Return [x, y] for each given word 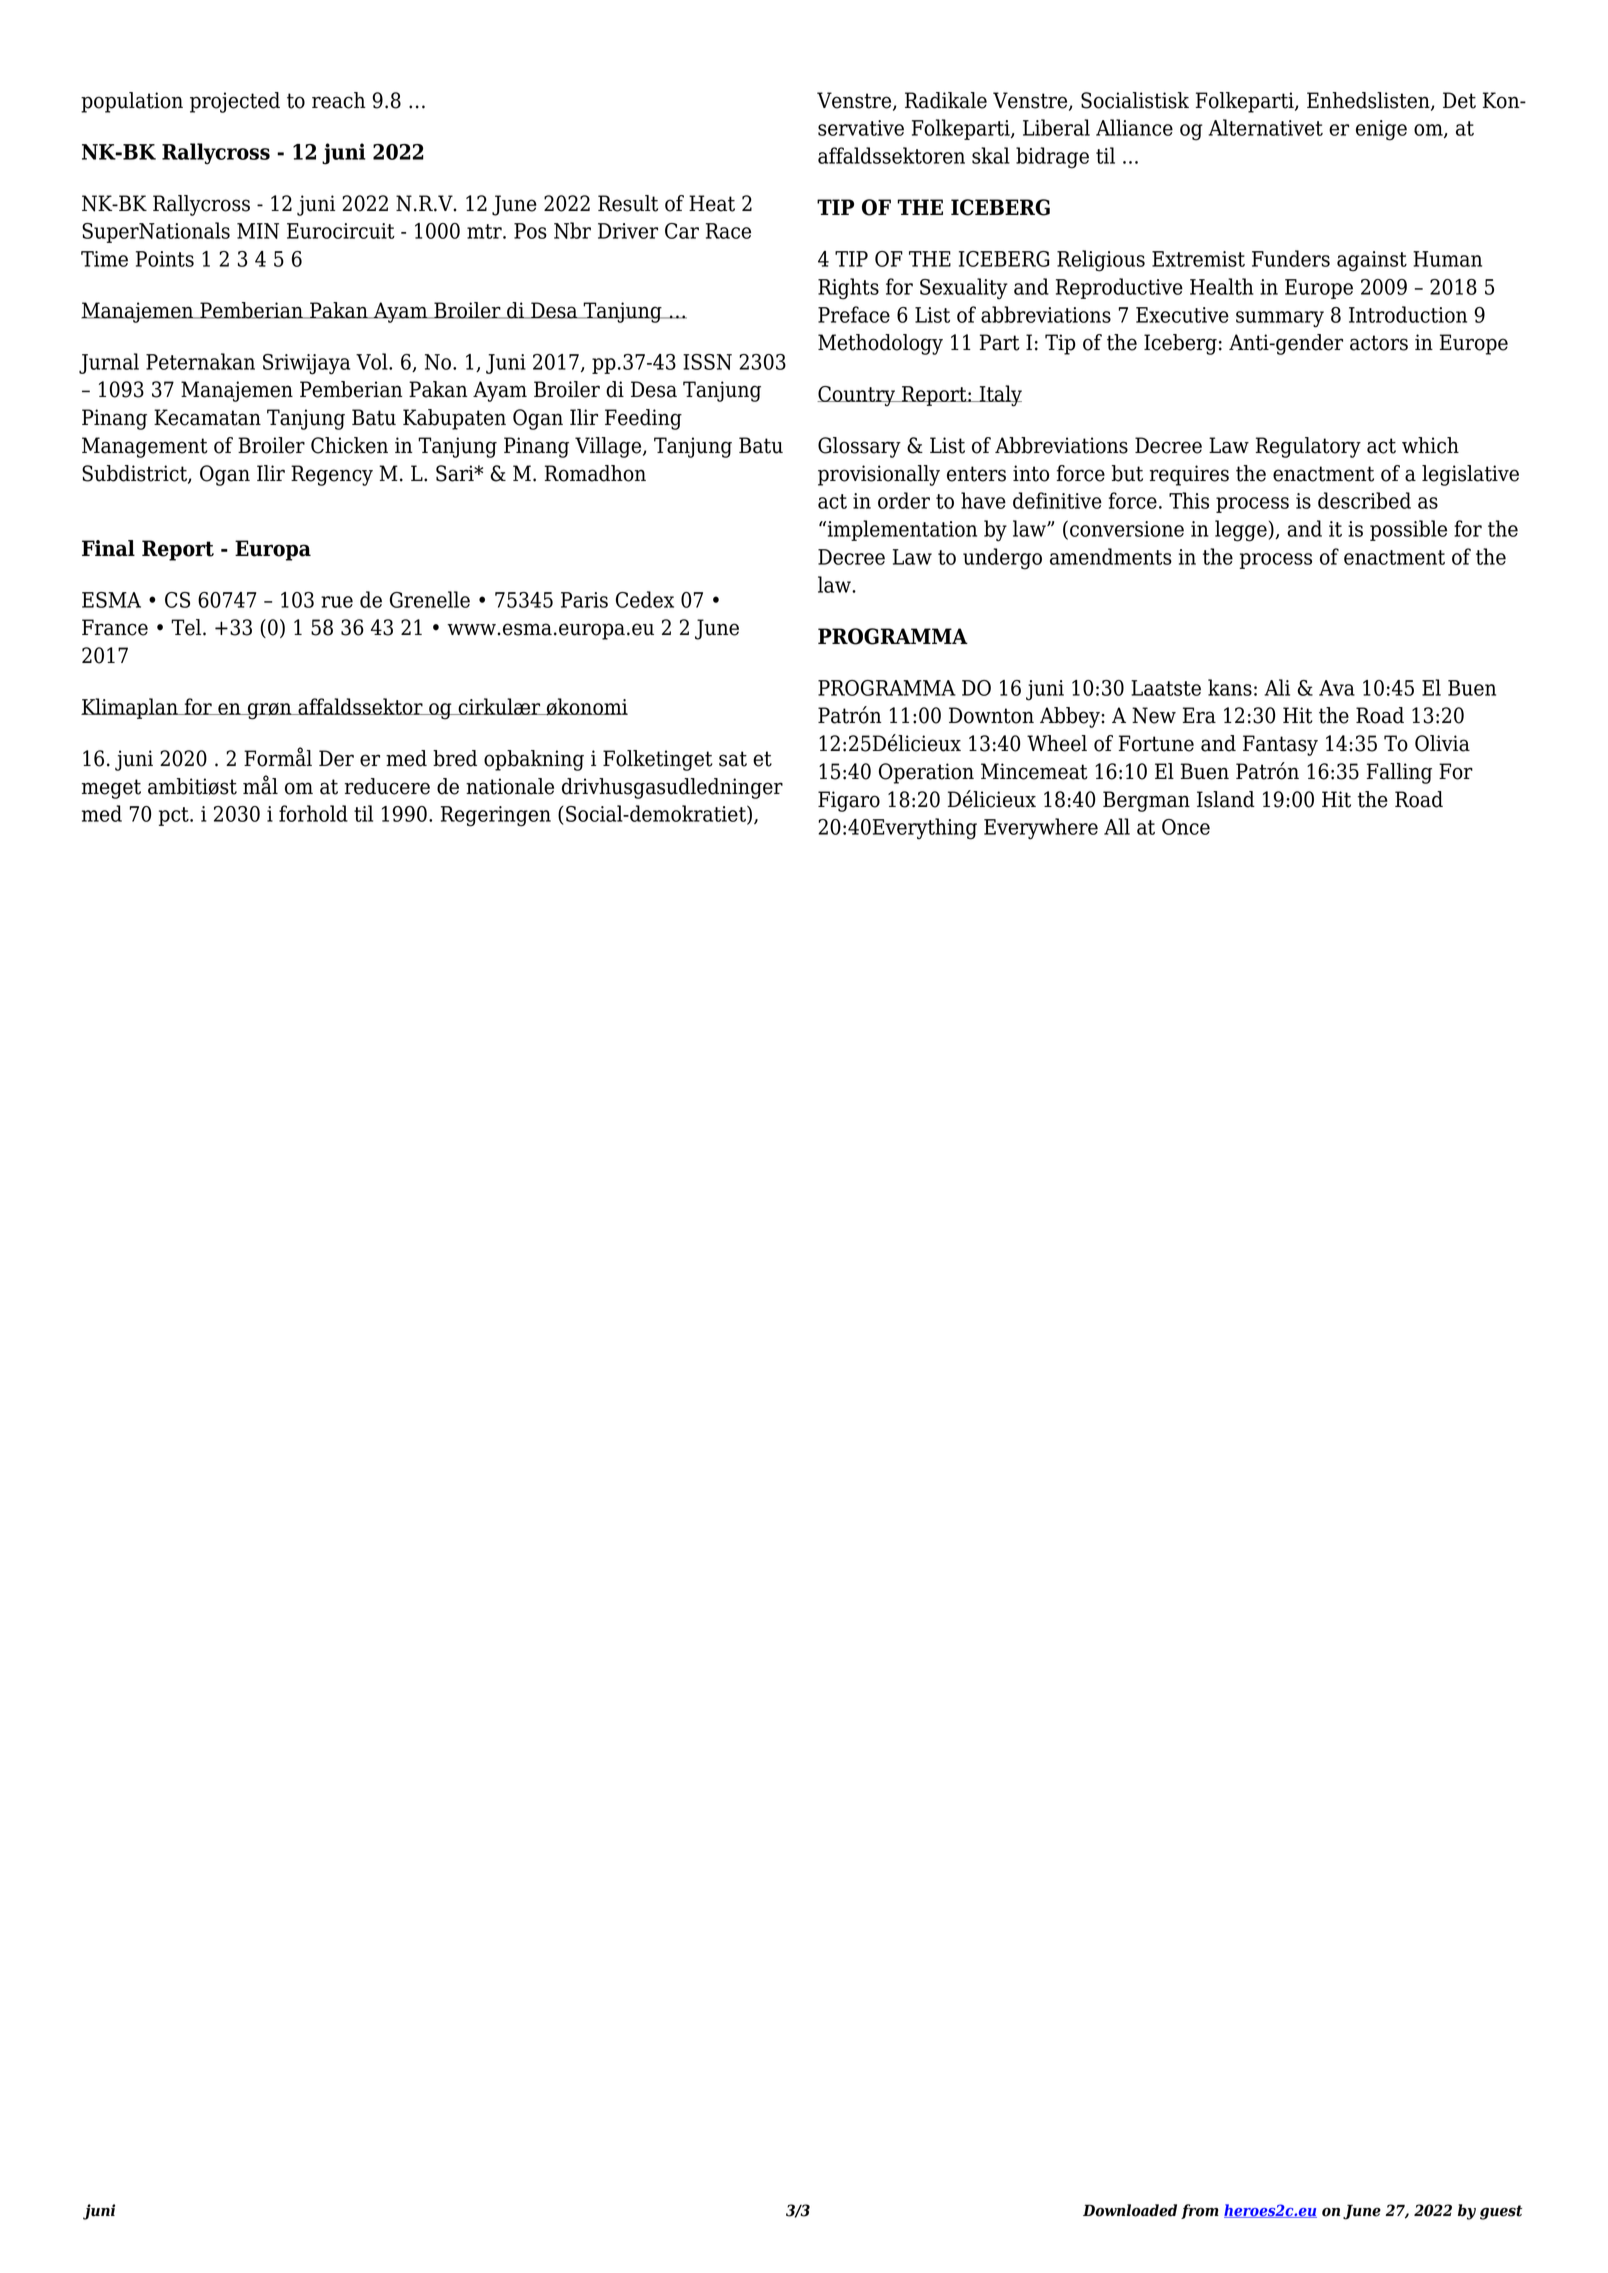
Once [1186, 827]
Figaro [849, 801]
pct [175, 816]
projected [235, 102]
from [1200, 2211]
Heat [712, 203]
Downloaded [1130, 2210]
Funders [1291, 258]
